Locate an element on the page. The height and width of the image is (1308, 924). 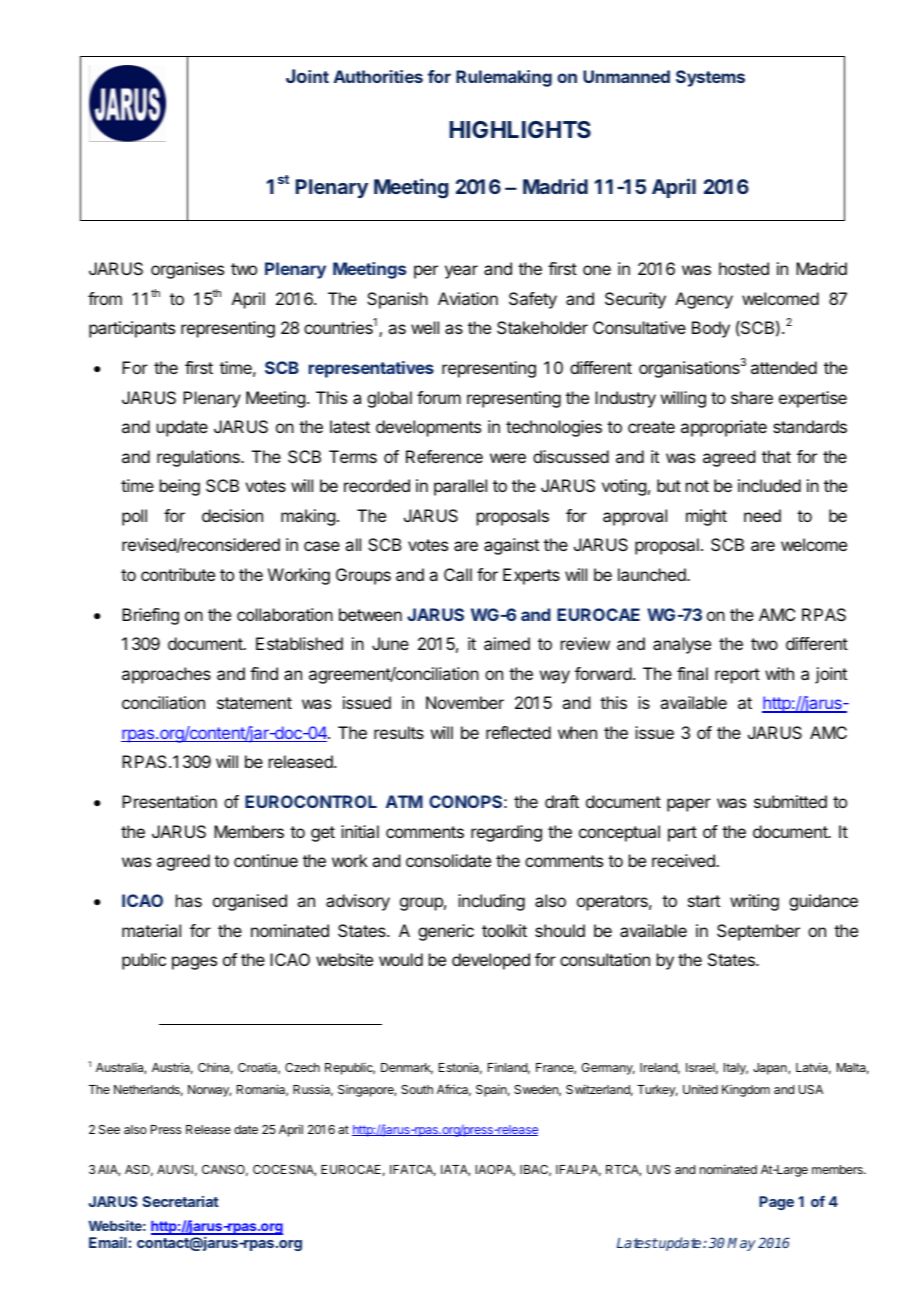
approaches is located at coordinates (166, 675).
